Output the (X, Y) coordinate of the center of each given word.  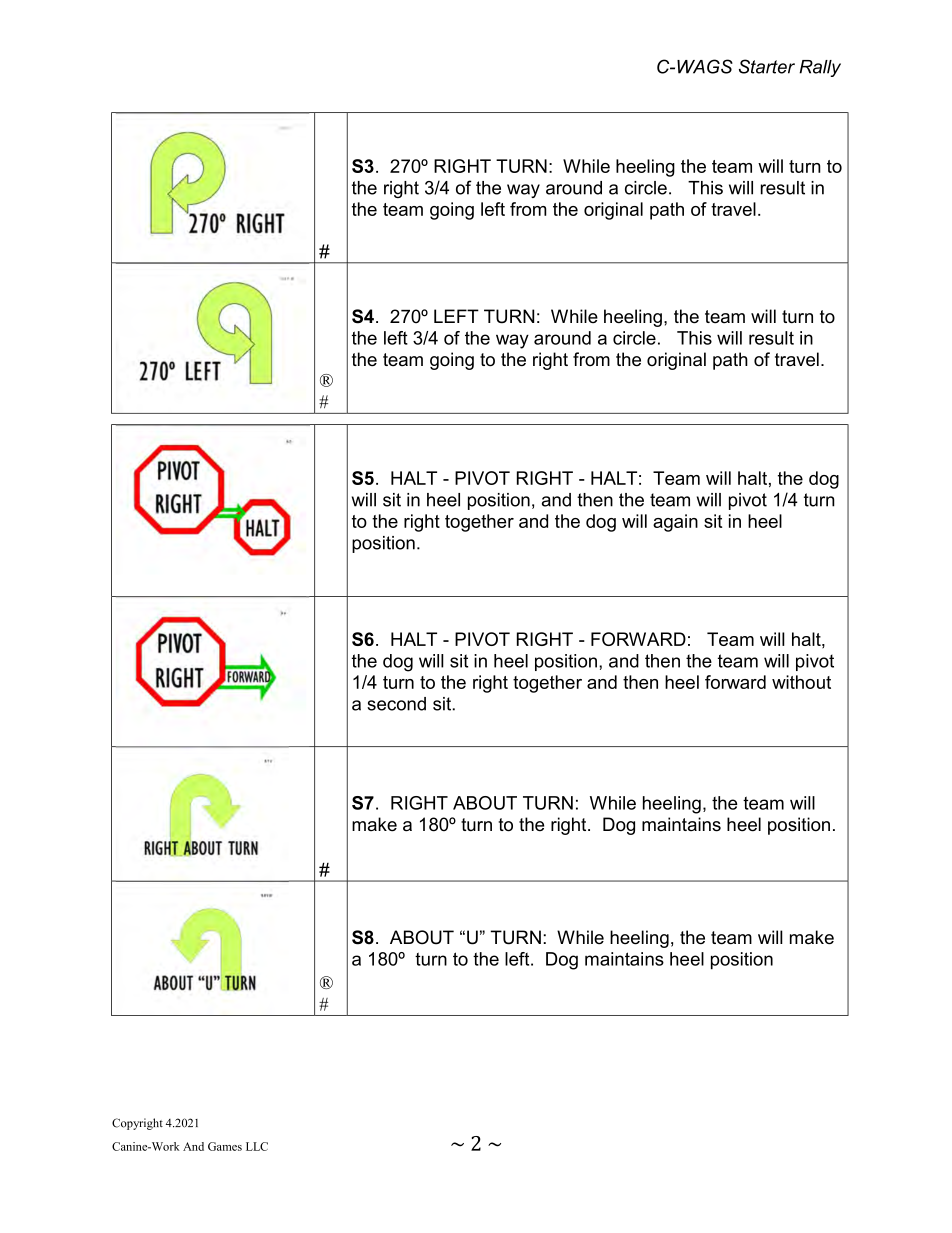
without (801, 682)
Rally (820, 68)
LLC (257, 1146)
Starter (767, 66)
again (675, 523)
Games (225, 1146)
